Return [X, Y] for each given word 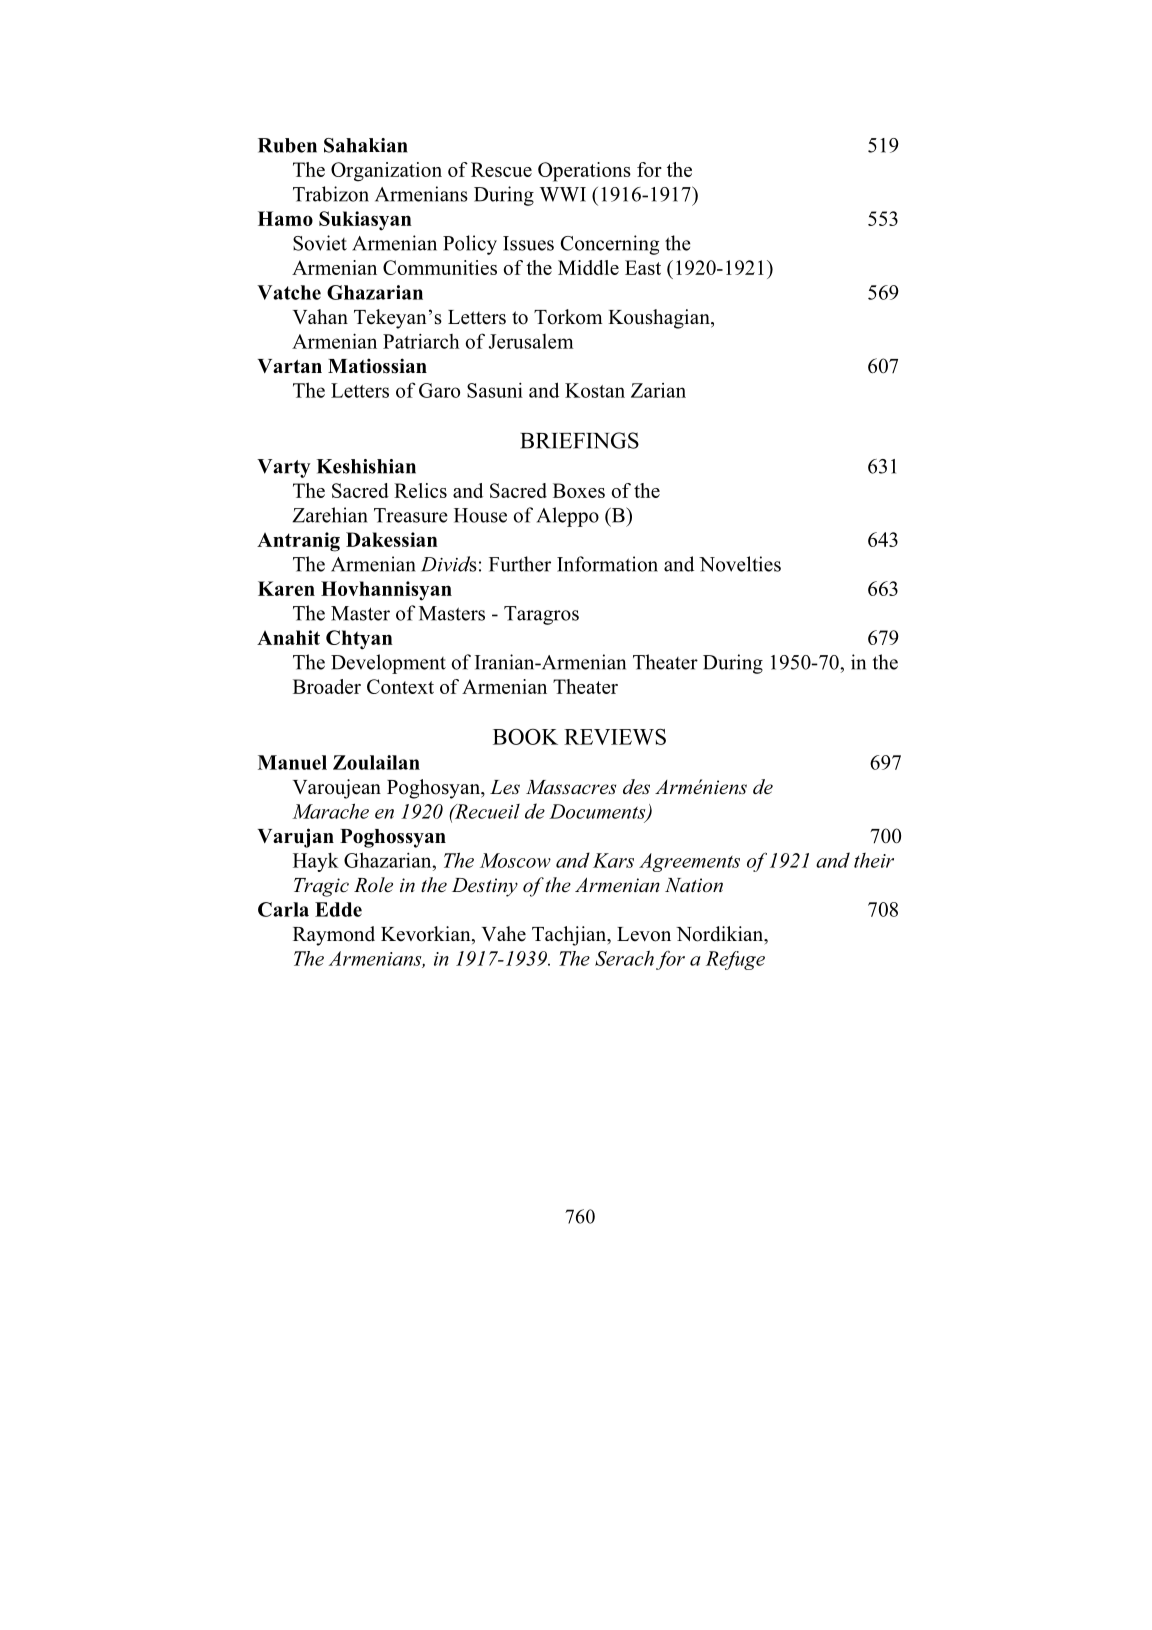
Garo [439, 390]
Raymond [334, 936]
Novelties [740, 564]
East [643, 267]
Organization [386, 172]
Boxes [579, 490]
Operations [584, 172]
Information [607, 564]
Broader [327, 686]
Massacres [571, 787]
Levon [644, 934]
